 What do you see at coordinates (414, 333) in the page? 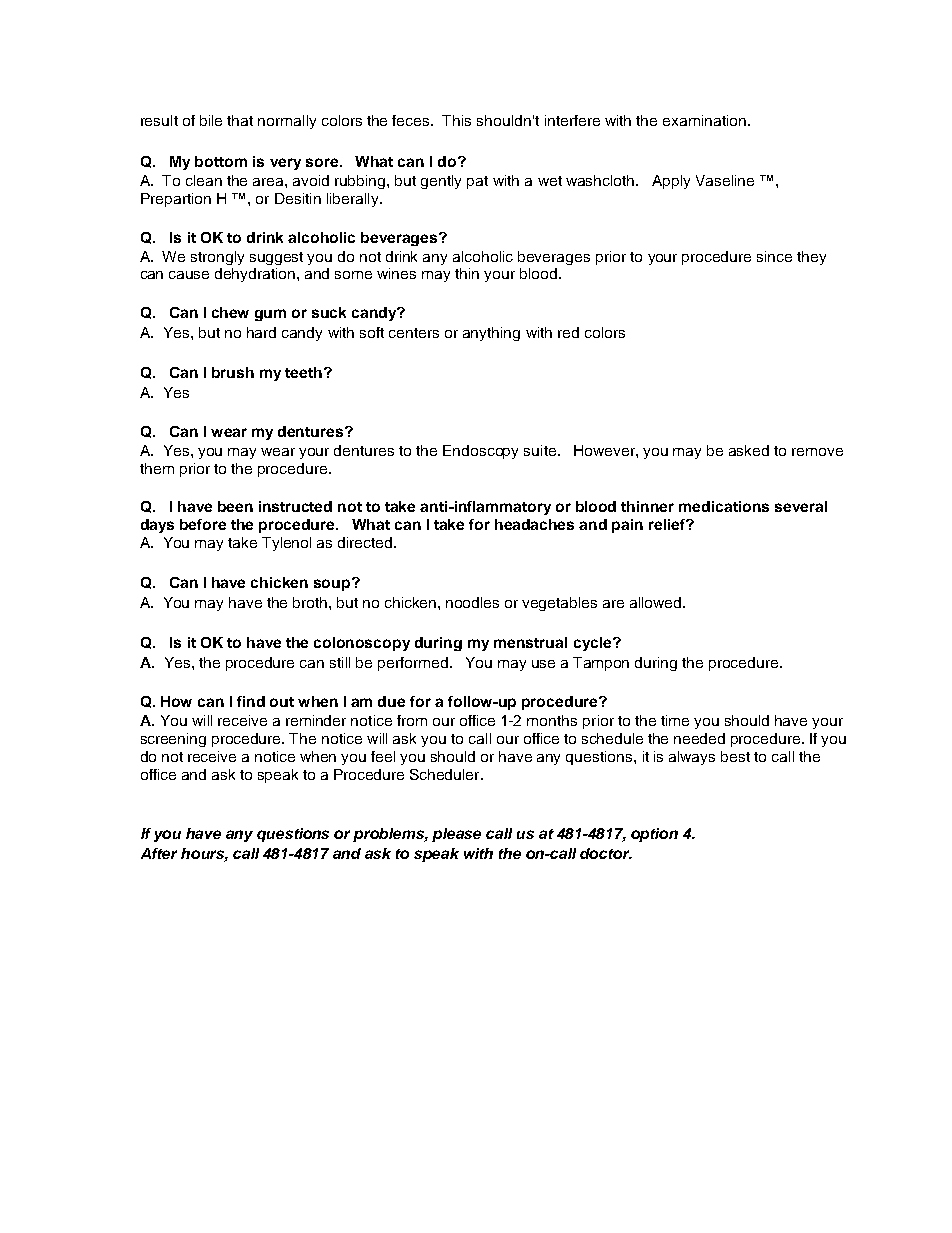
I see `centers` at bounding box center [414, 333].
